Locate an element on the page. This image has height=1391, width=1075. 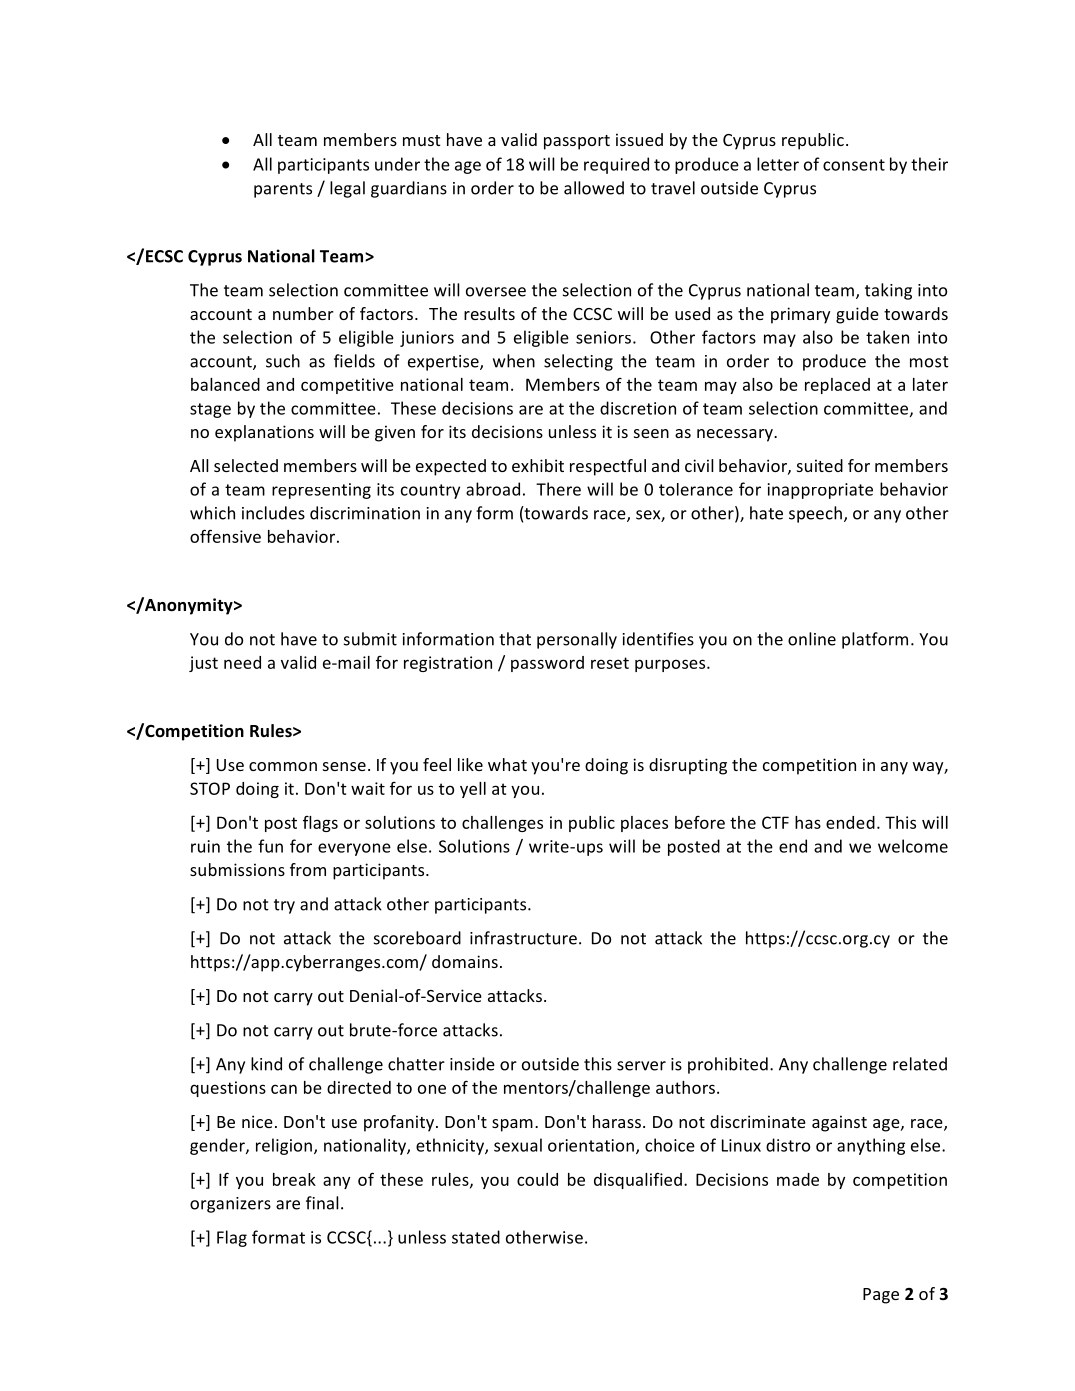
final is located at coordinates (322, 1203).
